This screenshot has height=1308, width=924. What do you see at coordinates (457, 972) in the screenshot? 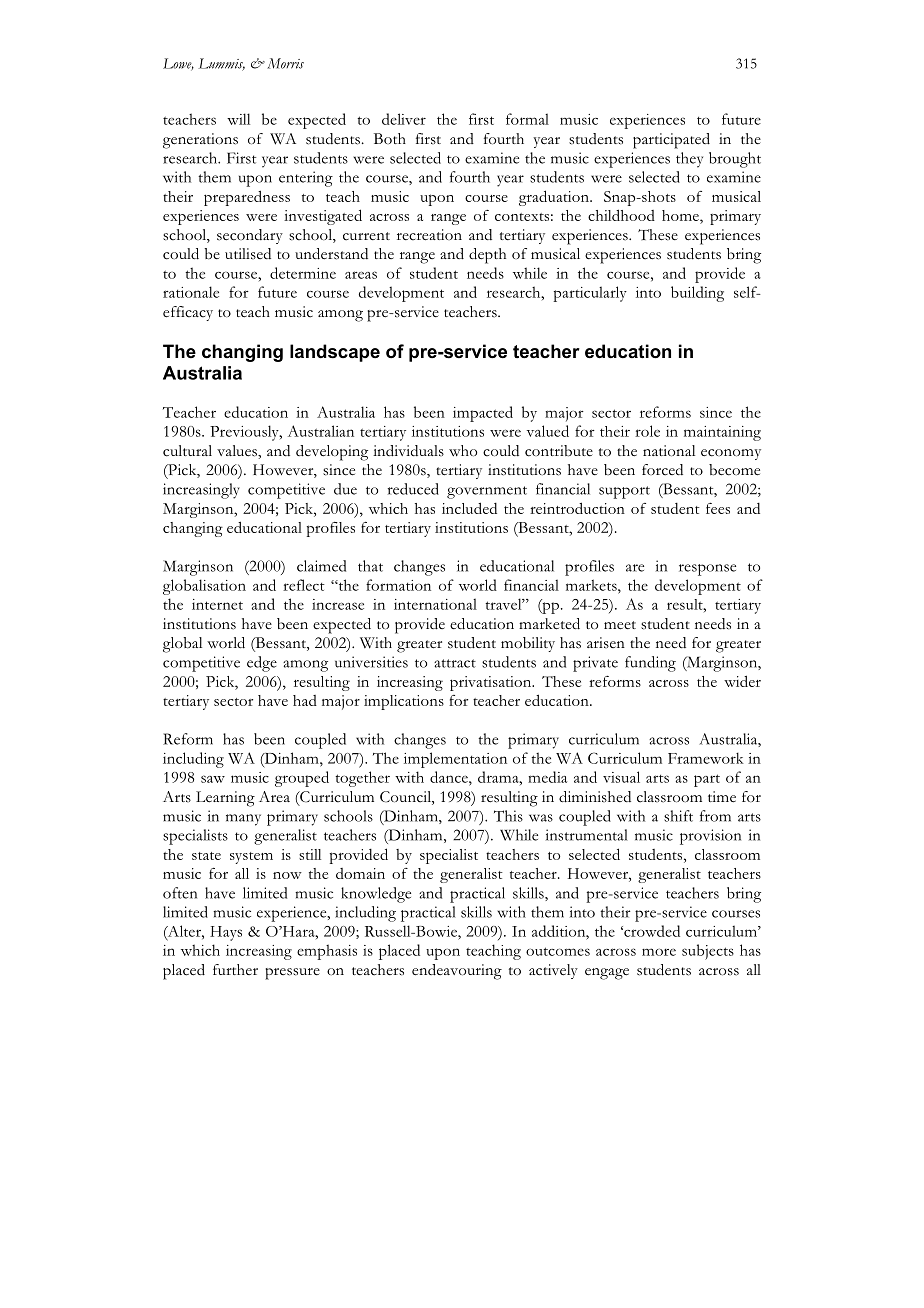
I see `endeavouring` at bounding box center [457, 972].
